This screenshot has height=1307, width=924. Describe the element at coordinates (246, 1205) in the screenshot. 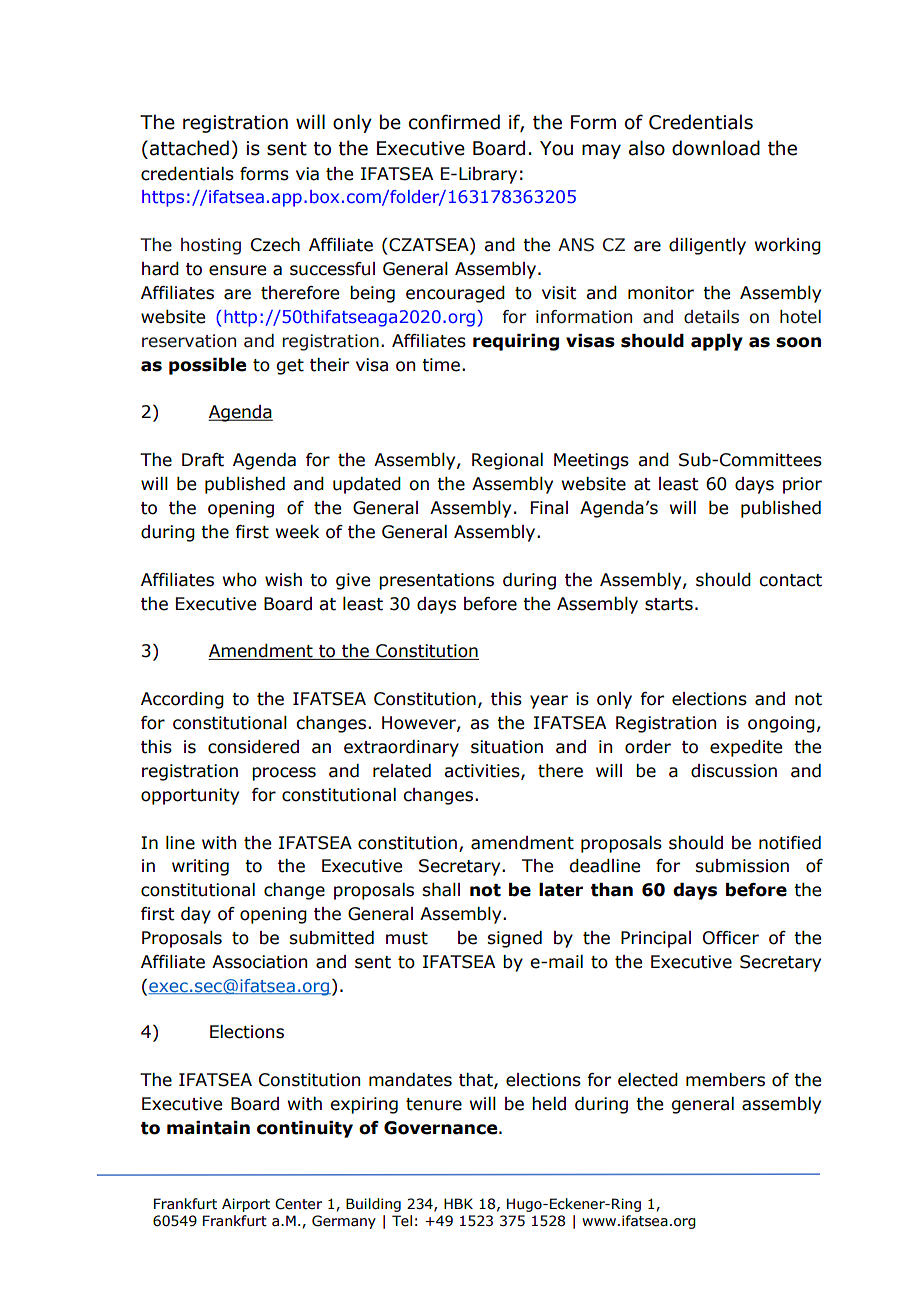

I see `Airport` at that location.
